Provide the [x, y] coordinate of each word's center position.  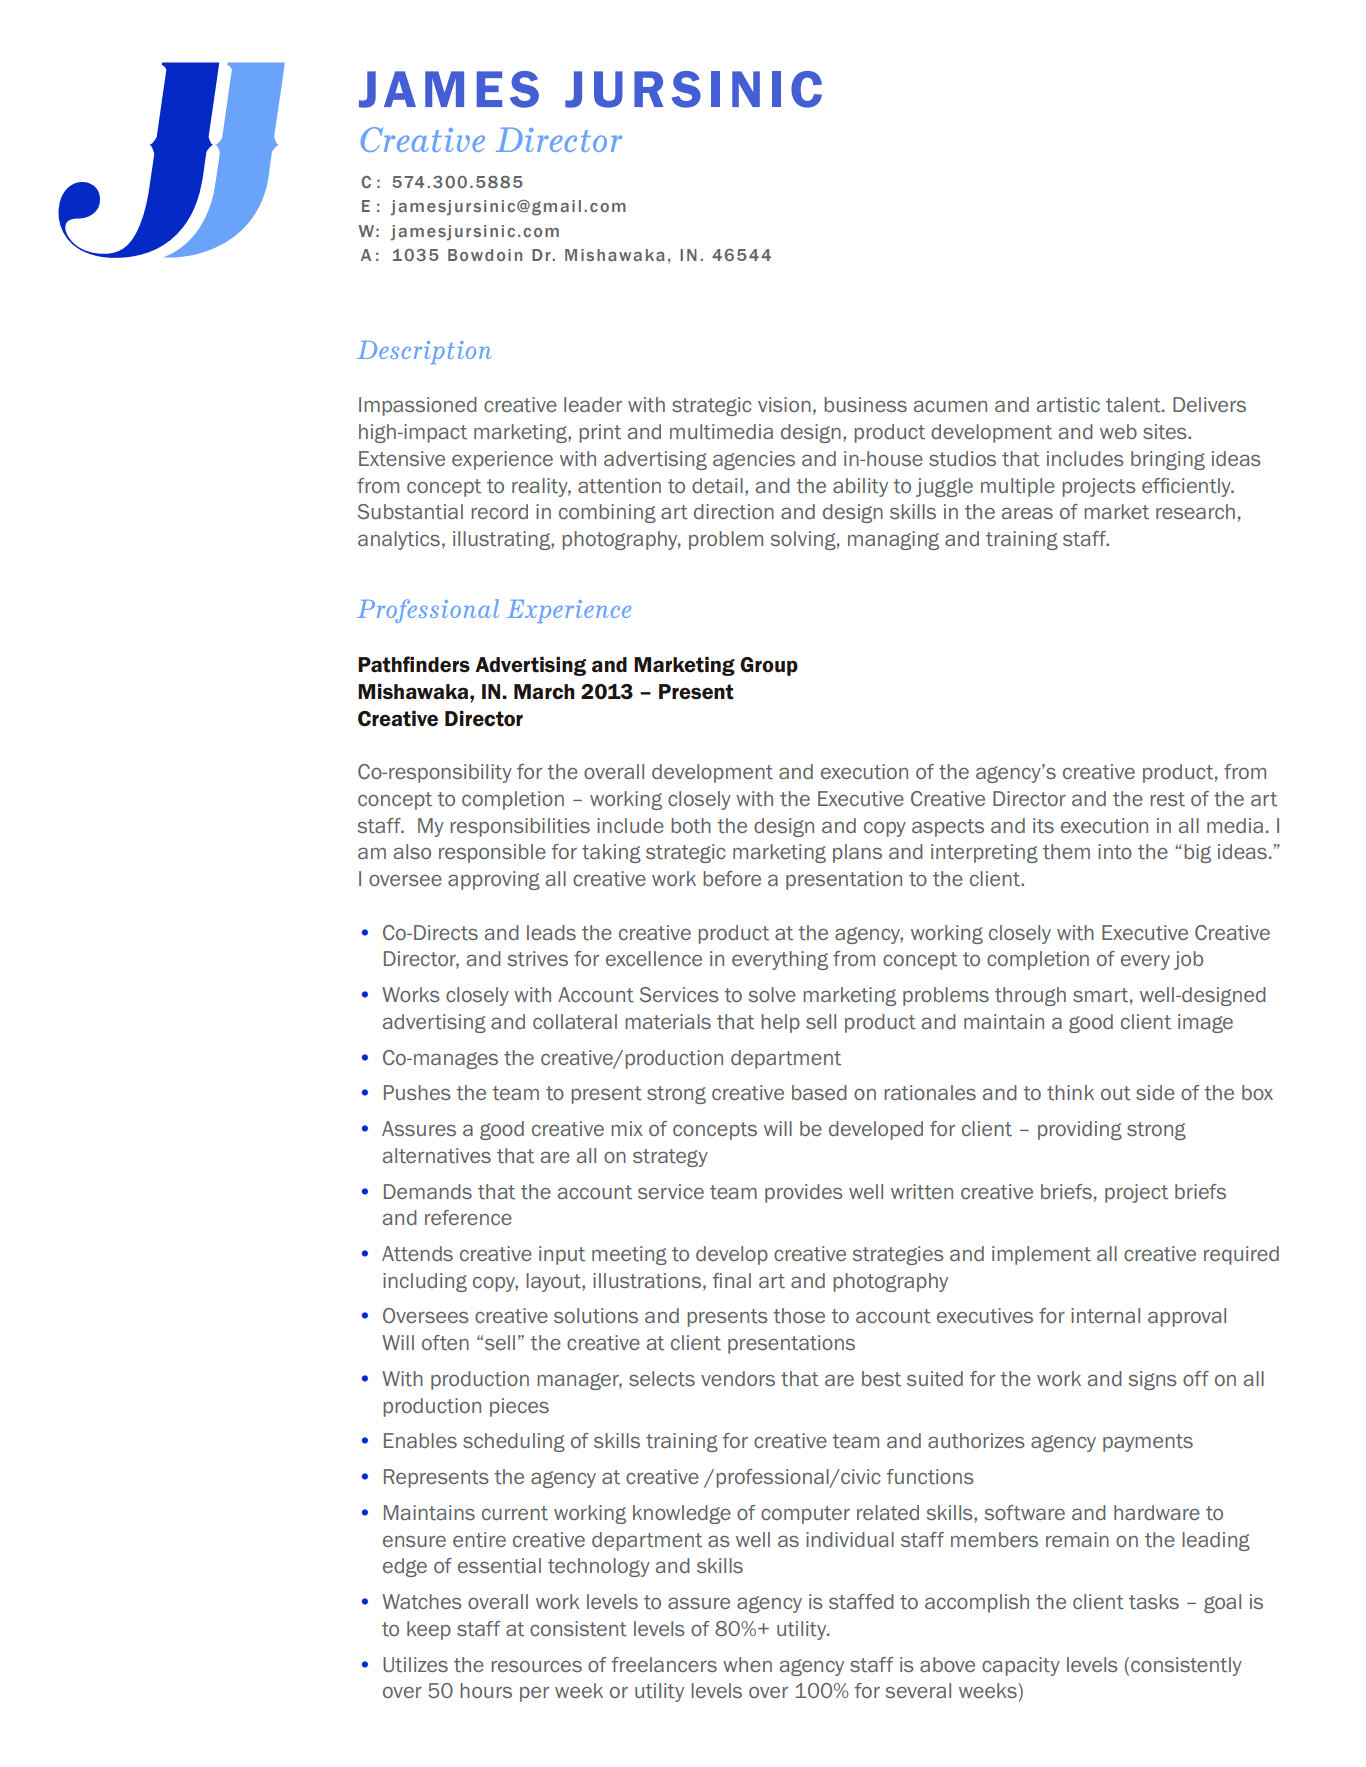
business [865, 404]
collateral [575, 1022]
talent [1134, 405]
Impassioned [418, 406]
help [780, 1023]
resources [536, 1666]
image [1205, 1023]
